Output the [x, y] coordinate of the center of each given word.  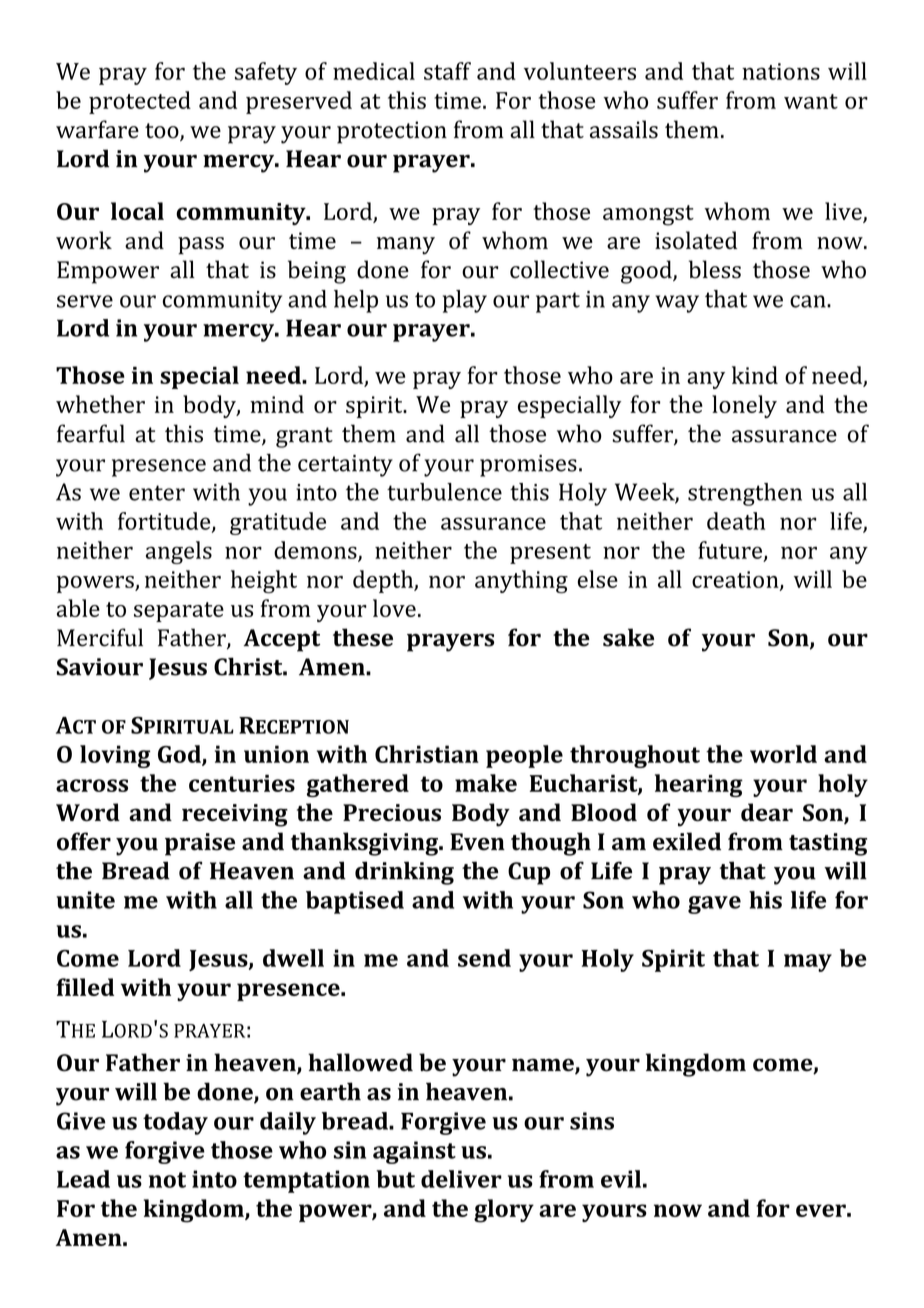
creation [736, 580]
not [167, 1180]
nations [781, 71]
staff [447, 71]
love [394, 608]
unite [85, 900]
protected [140, 102]
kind [755, 375]
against [414, 1152]
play [465, 301]
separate [179, 612]
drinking [404, 873]
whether [100, 404]
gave [714, 905]
